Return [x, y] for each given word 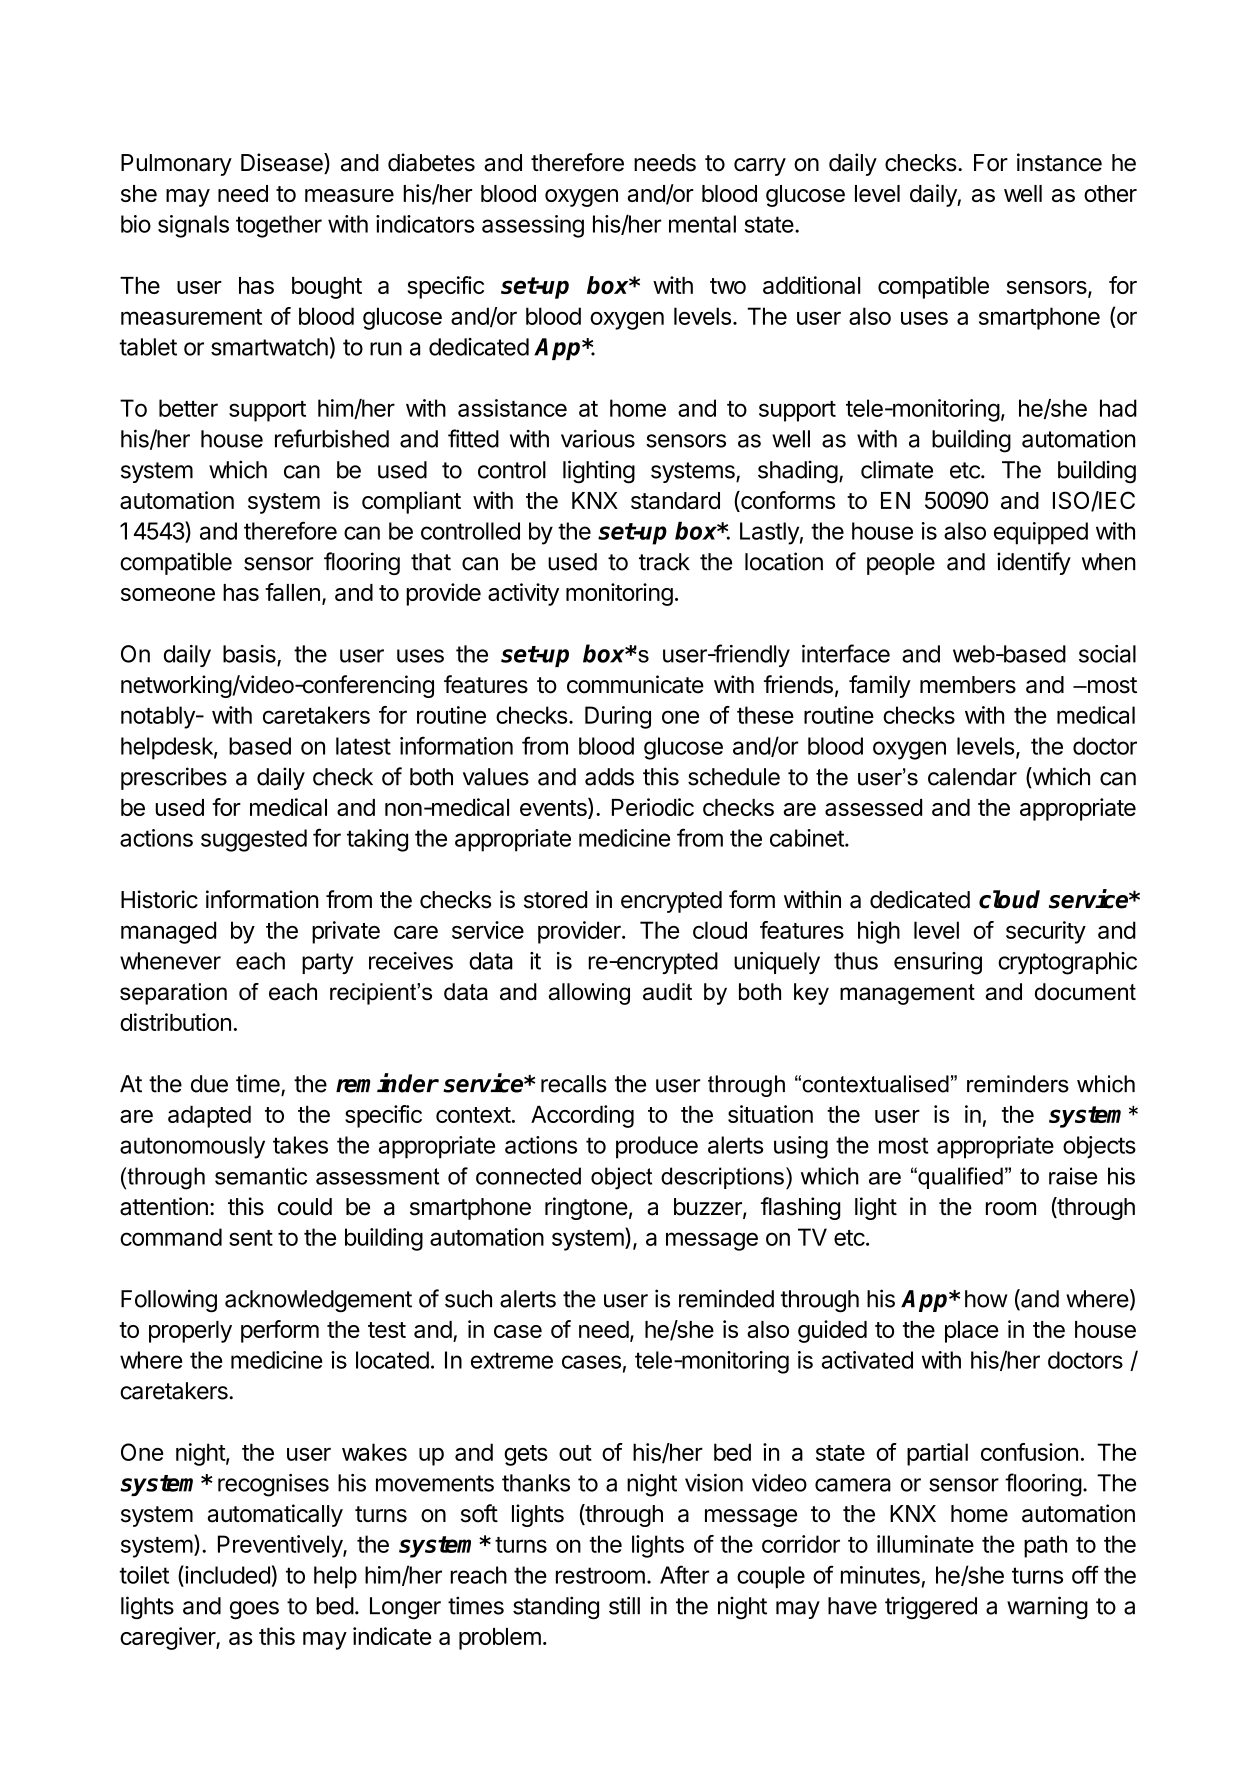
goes [254, 1610]
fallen [292, 592]
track [664, 562]
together [279, 226]
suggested [254, 840]
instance [1059, 162]
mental [702, 224]
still [624, 1605]
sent [251, 1238]
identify [1034, 563]
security [1046, 932]
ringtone [586, 1208]
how [986, 1299]
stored [555, 900]
